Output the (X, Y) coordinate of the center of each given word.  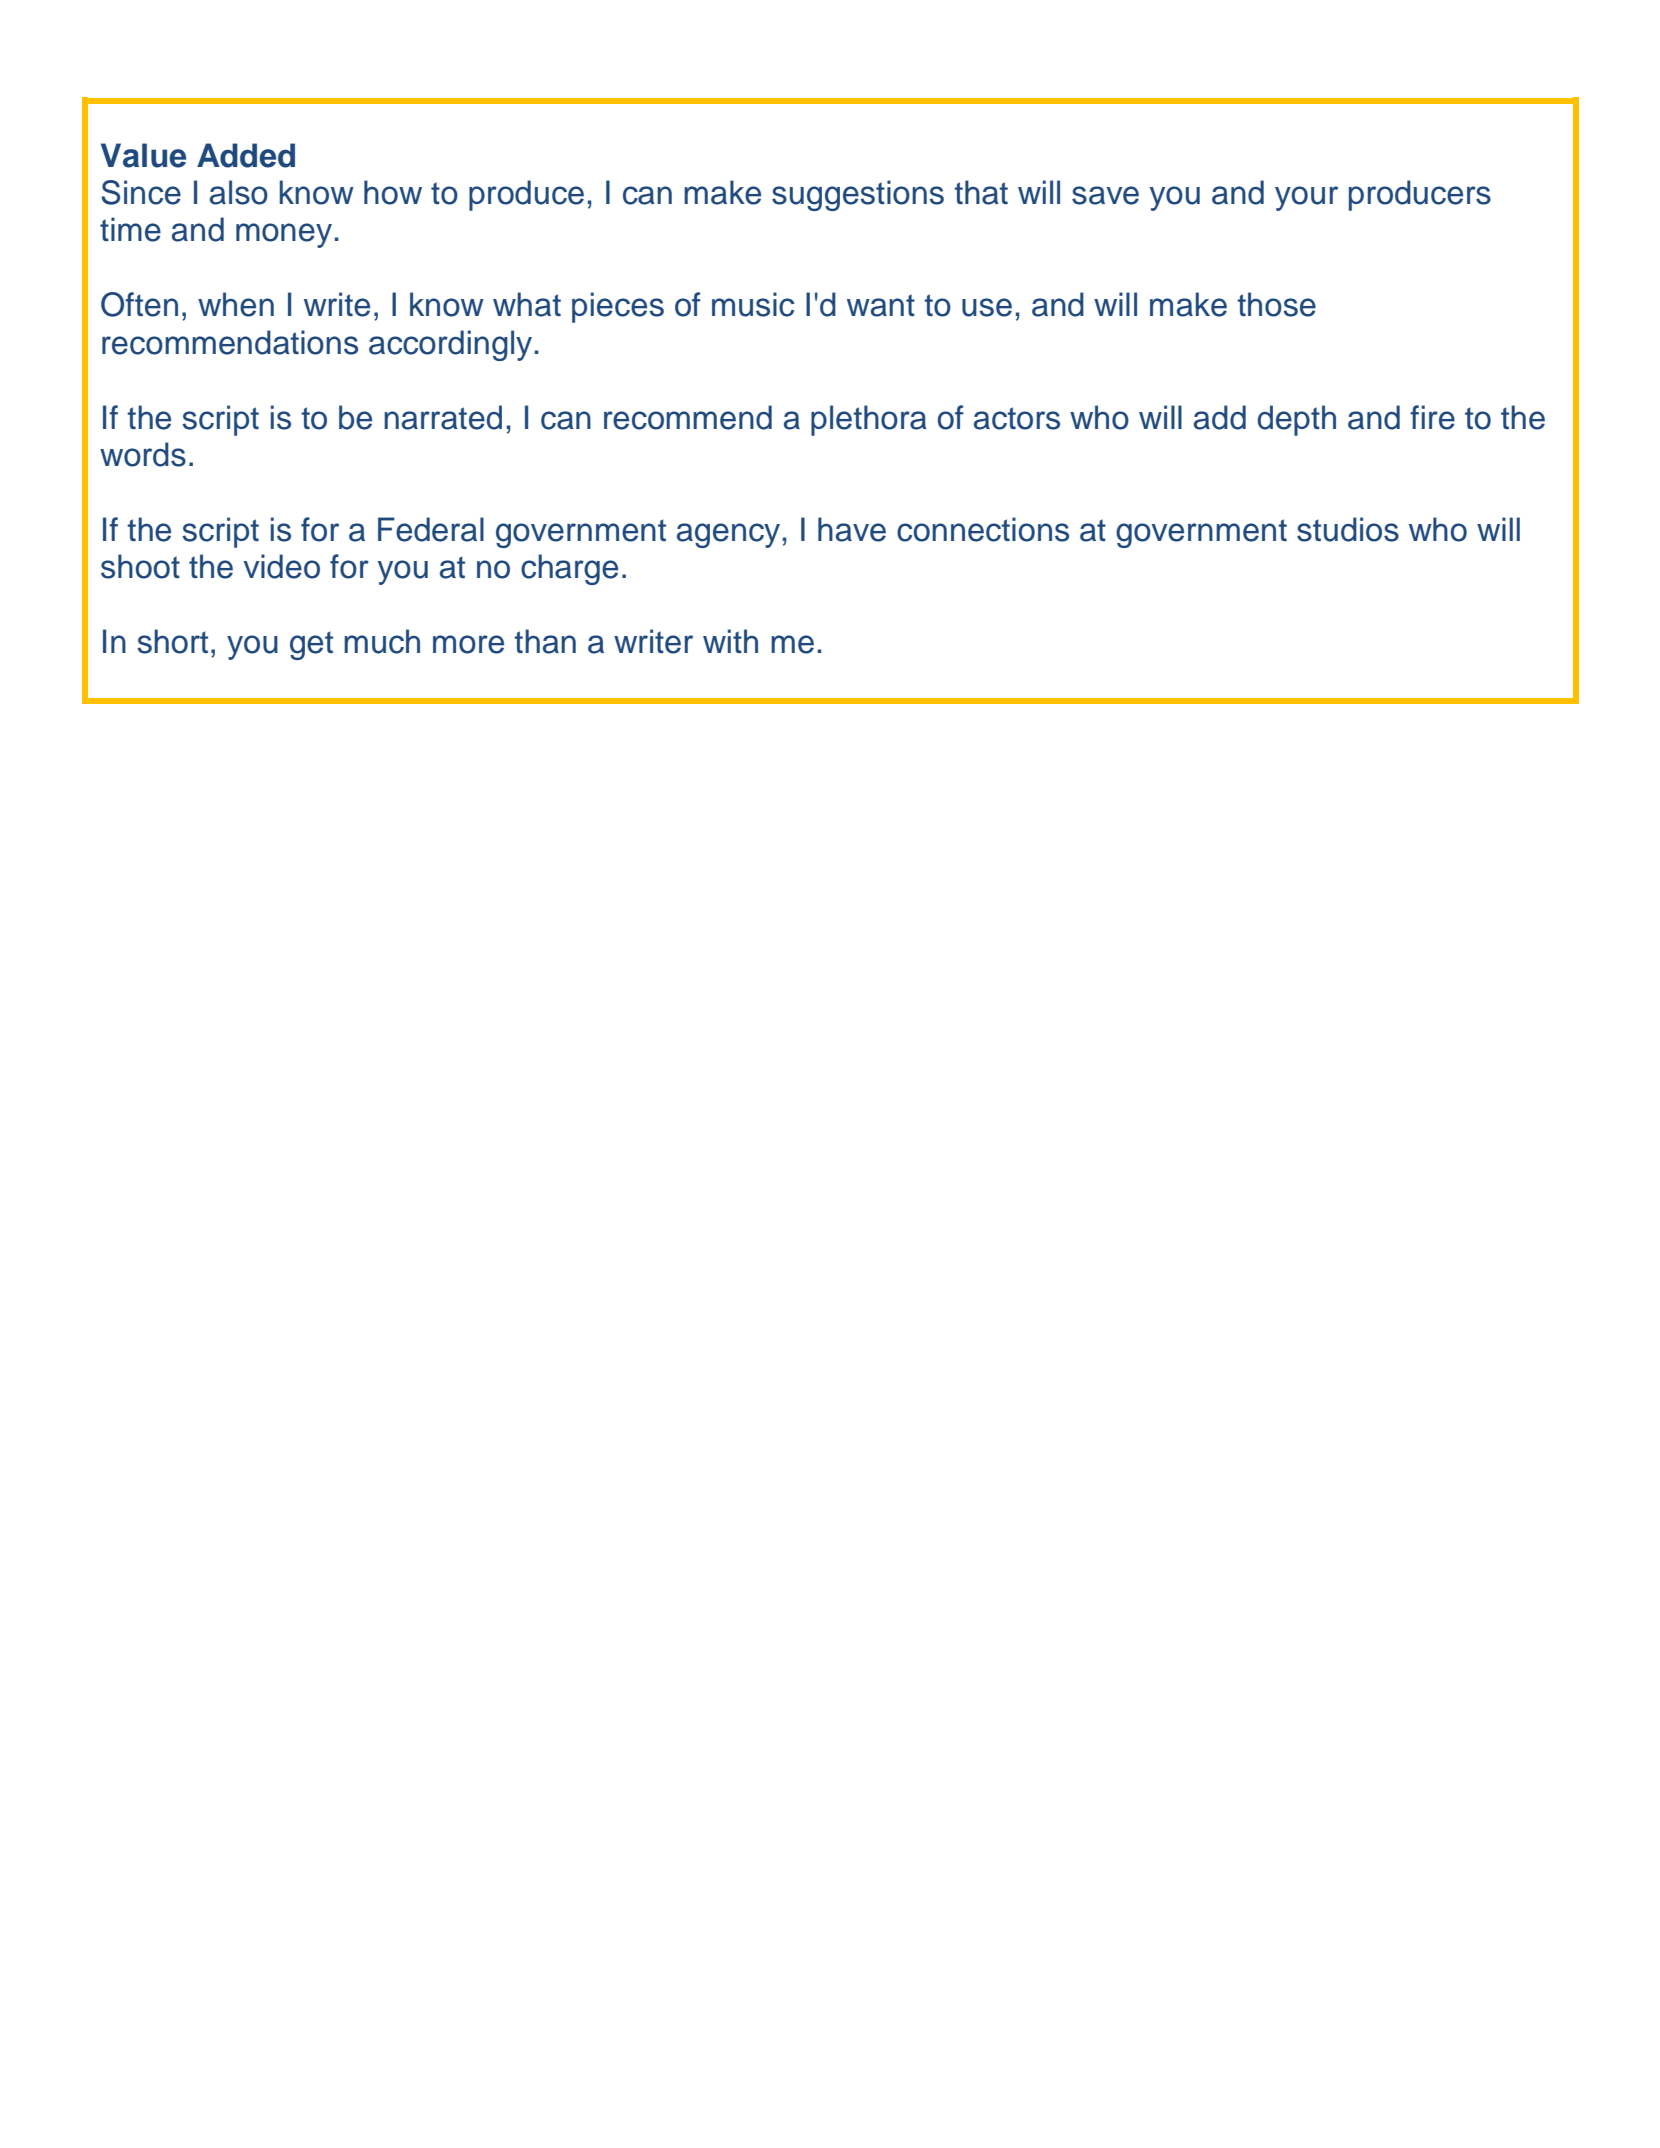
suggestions (858, 195)
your (1306, 198)
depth (1297, 420)
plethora (869, 420)
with (730, 641)
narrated (443, 417)
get (311, 645)
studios (1348, 529)
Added (246, 155)
